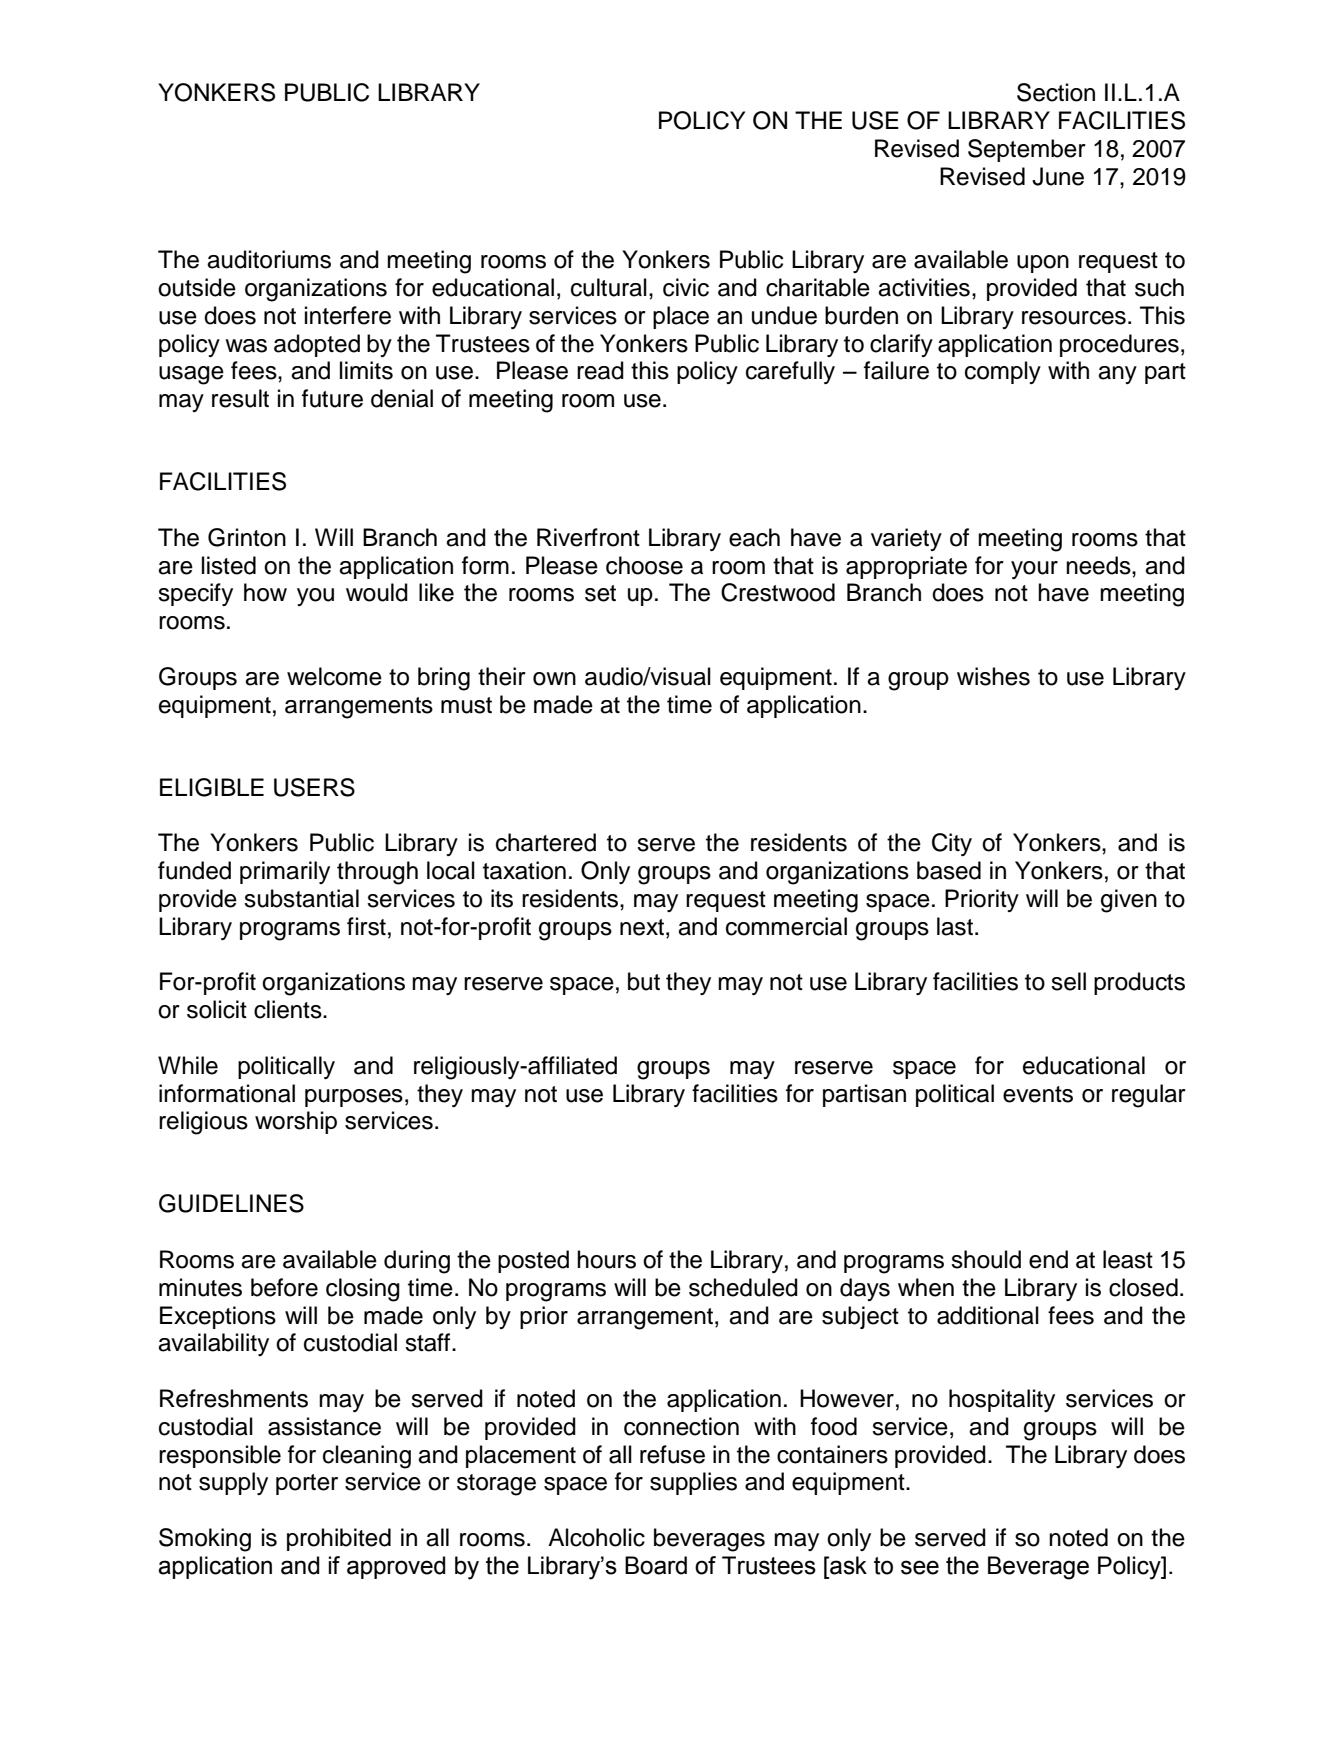 This document has height=1739, width=1344. What do you see at coordinates (339, 1539) in the document?
I see `prohibited` at bounding box center [339, 1539].
